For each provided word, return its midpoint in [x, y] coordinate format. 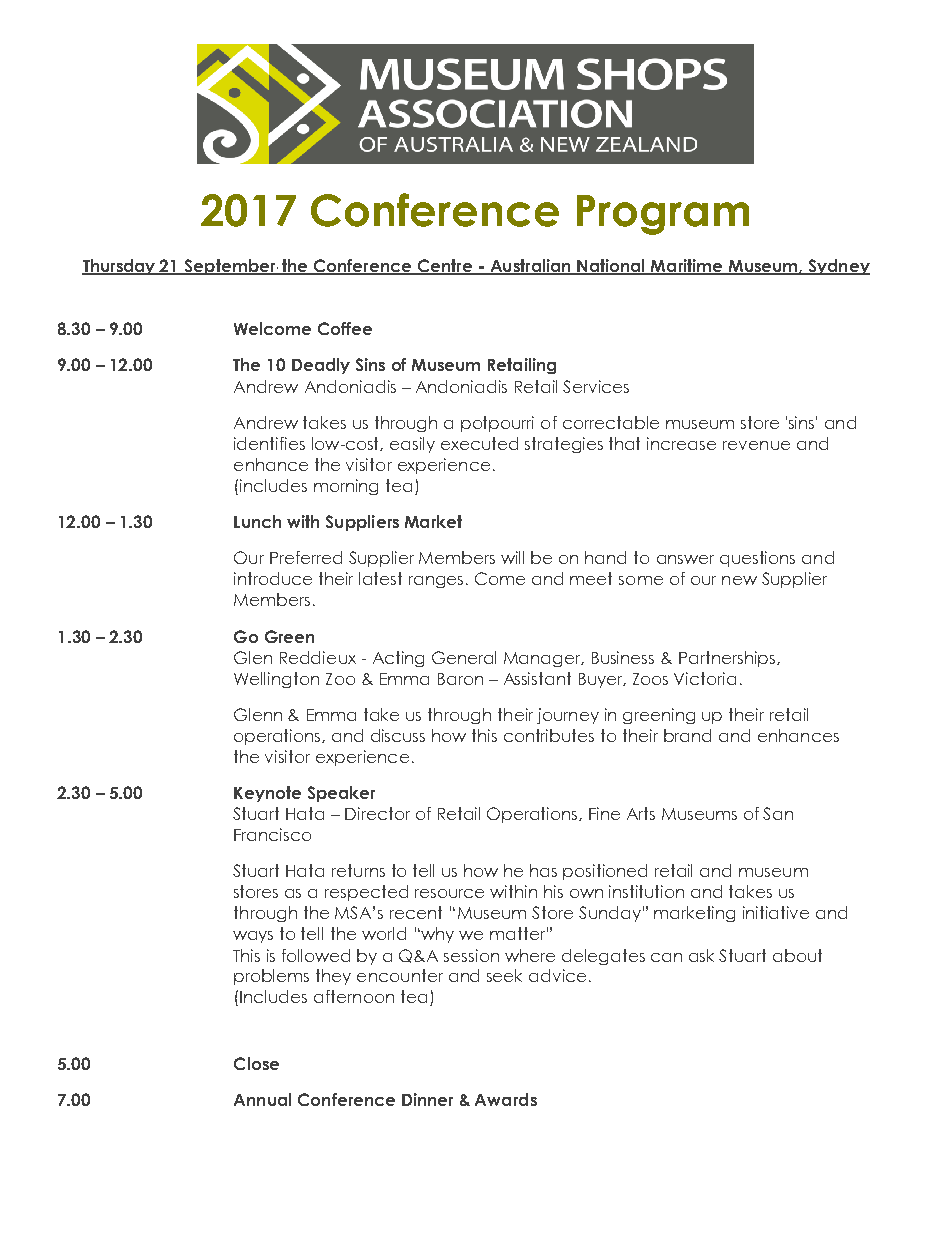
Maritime [687, 267]
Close [256, 1063]
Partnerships [728, 659]
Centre [444, 267]
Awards [506, 1099]
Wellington [276, 680]
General [464, 657]
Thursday [120, 267]
